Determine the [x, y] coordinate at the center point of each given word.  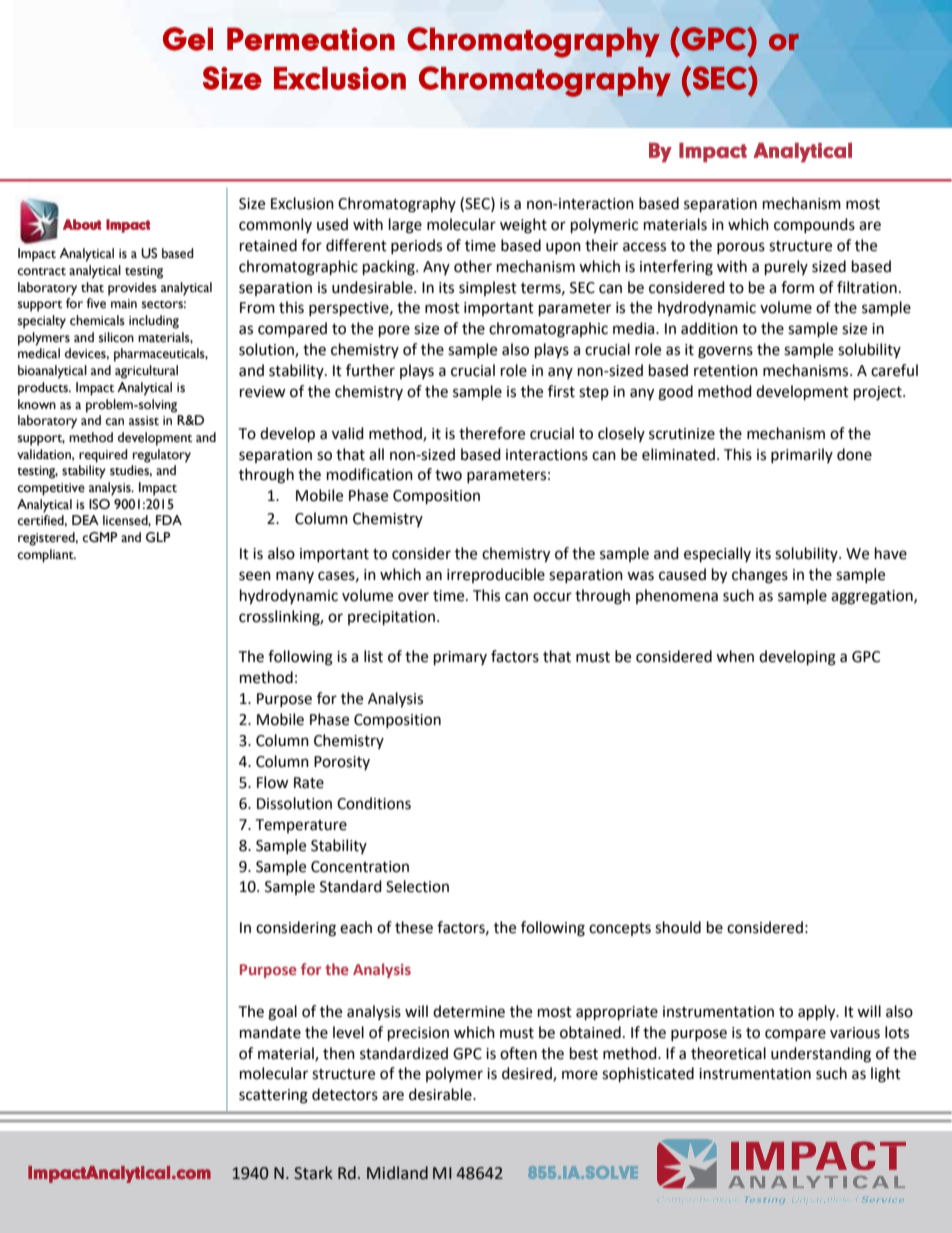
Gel [188, 39]
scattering [273, 1096]
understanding [821, 1055]
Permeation [311, 39]
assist [144, 421]
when [735, 656]
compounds [814, 225]
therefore [492, 433]
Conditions [374, 803]
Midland [397, 1173]
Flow [273, 782]
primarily [802, 455]
